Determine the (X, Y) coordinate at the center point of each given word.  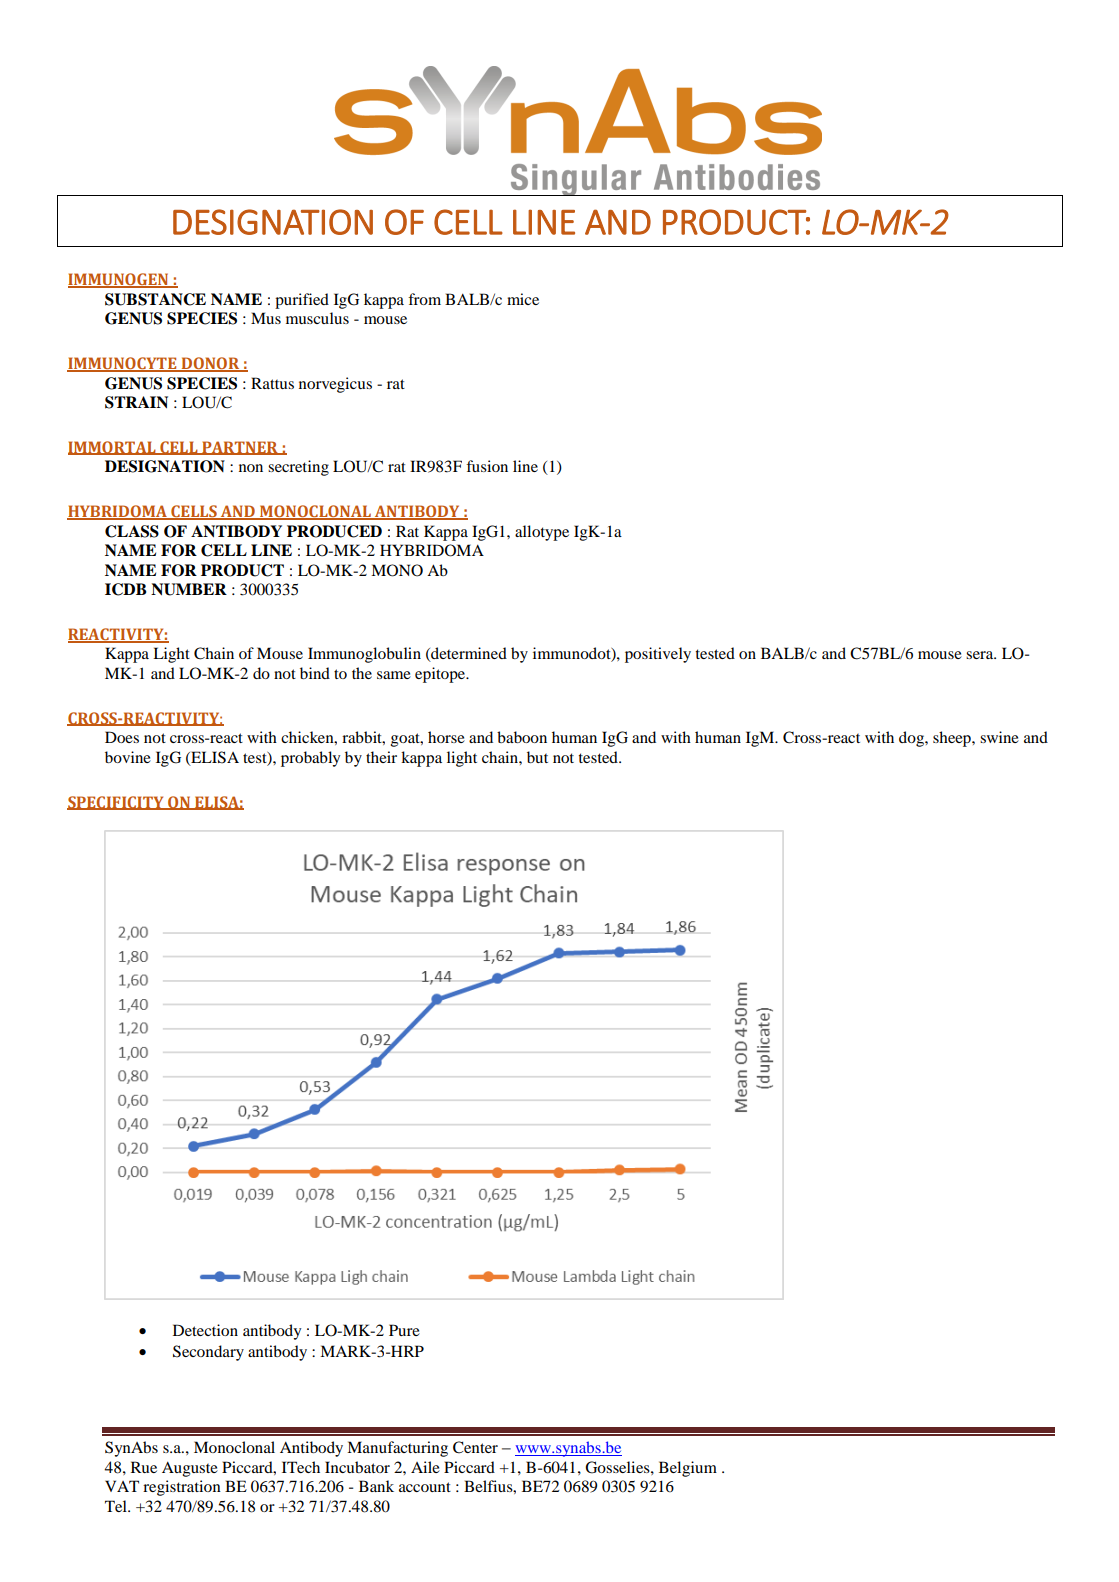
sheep (953, 739)
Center (475, 1447)
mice (523, 299)
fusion (487, 466)
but (537, 757)
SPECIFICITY (116, 803)
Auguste (190, 1469)
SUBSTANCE (155, 299)
